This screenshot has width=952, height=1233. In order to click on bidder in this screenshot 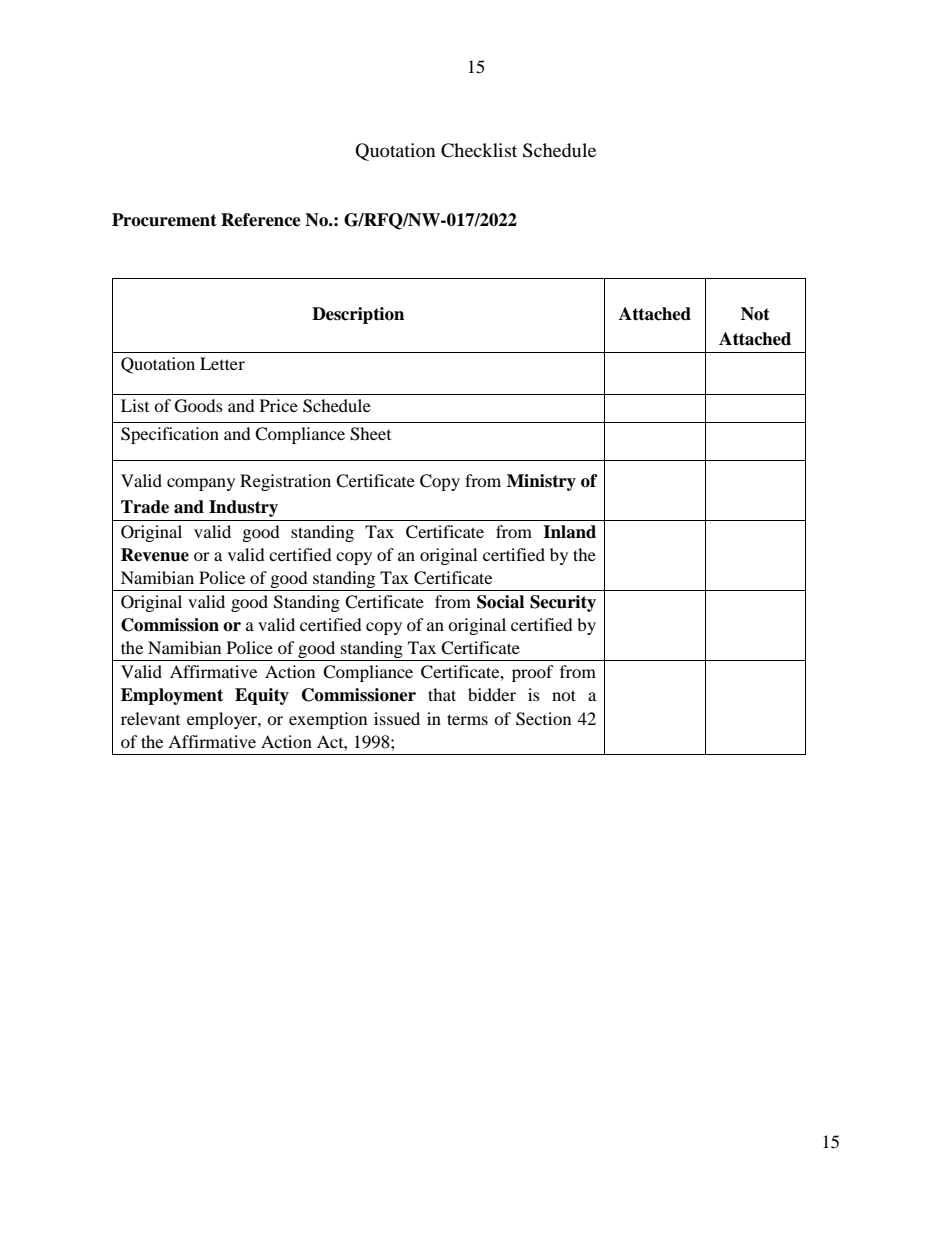, I will do `click(492, 694)`.
